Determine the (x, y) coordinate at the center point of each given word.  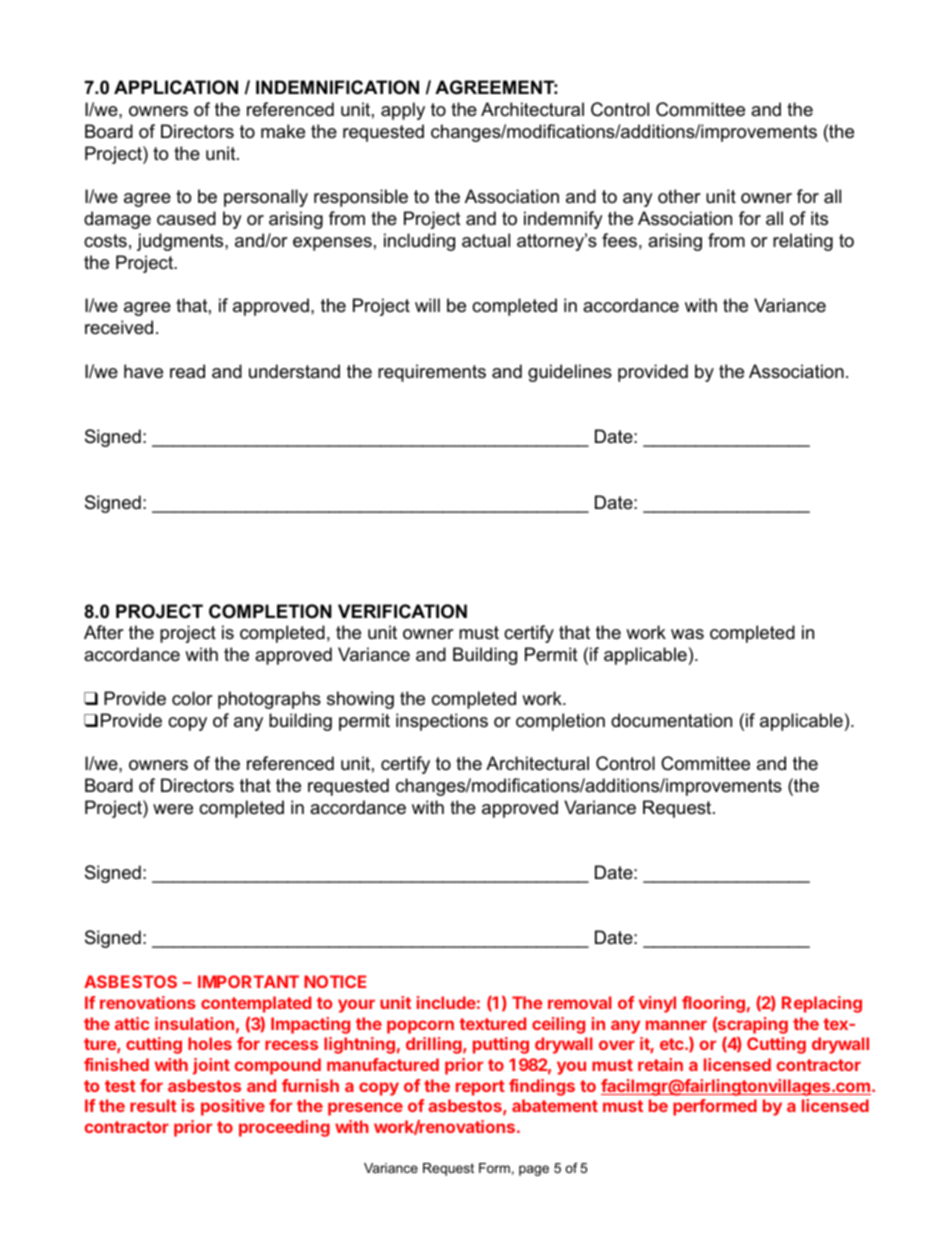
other (679, 196)
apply (403, 111)
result (153, 1105)
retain (660, 1064)
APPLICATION (176, 87)
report (480, 1088)
